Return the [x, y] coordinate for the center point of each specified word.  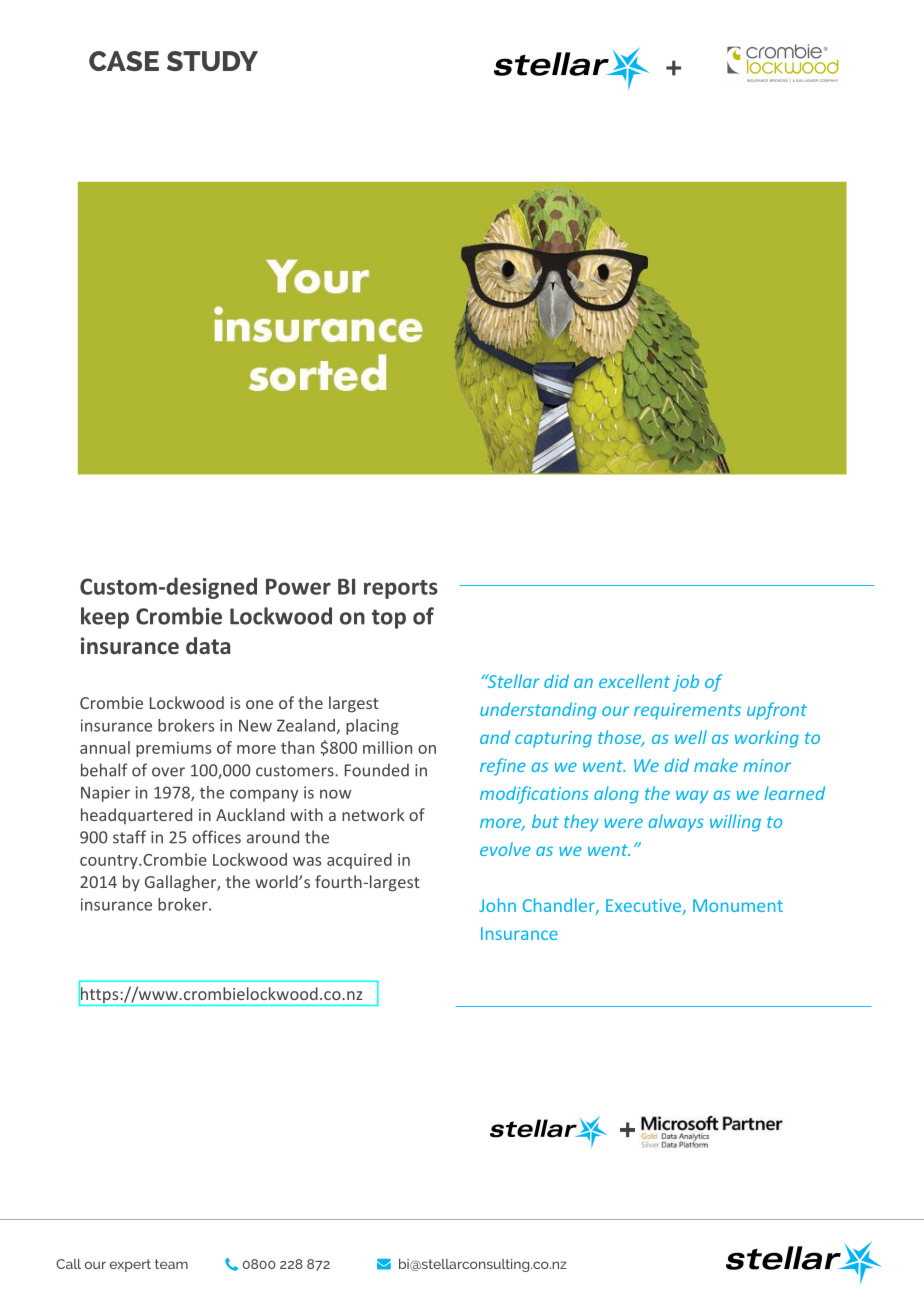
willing [735, 823]
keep [105, 618]
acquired [359, 861]
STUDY [212, 61]
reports [401, 589]
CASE [124, 61]
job [686, 683]
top [389, 619]
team [171, 1264]
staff [129, 837]
